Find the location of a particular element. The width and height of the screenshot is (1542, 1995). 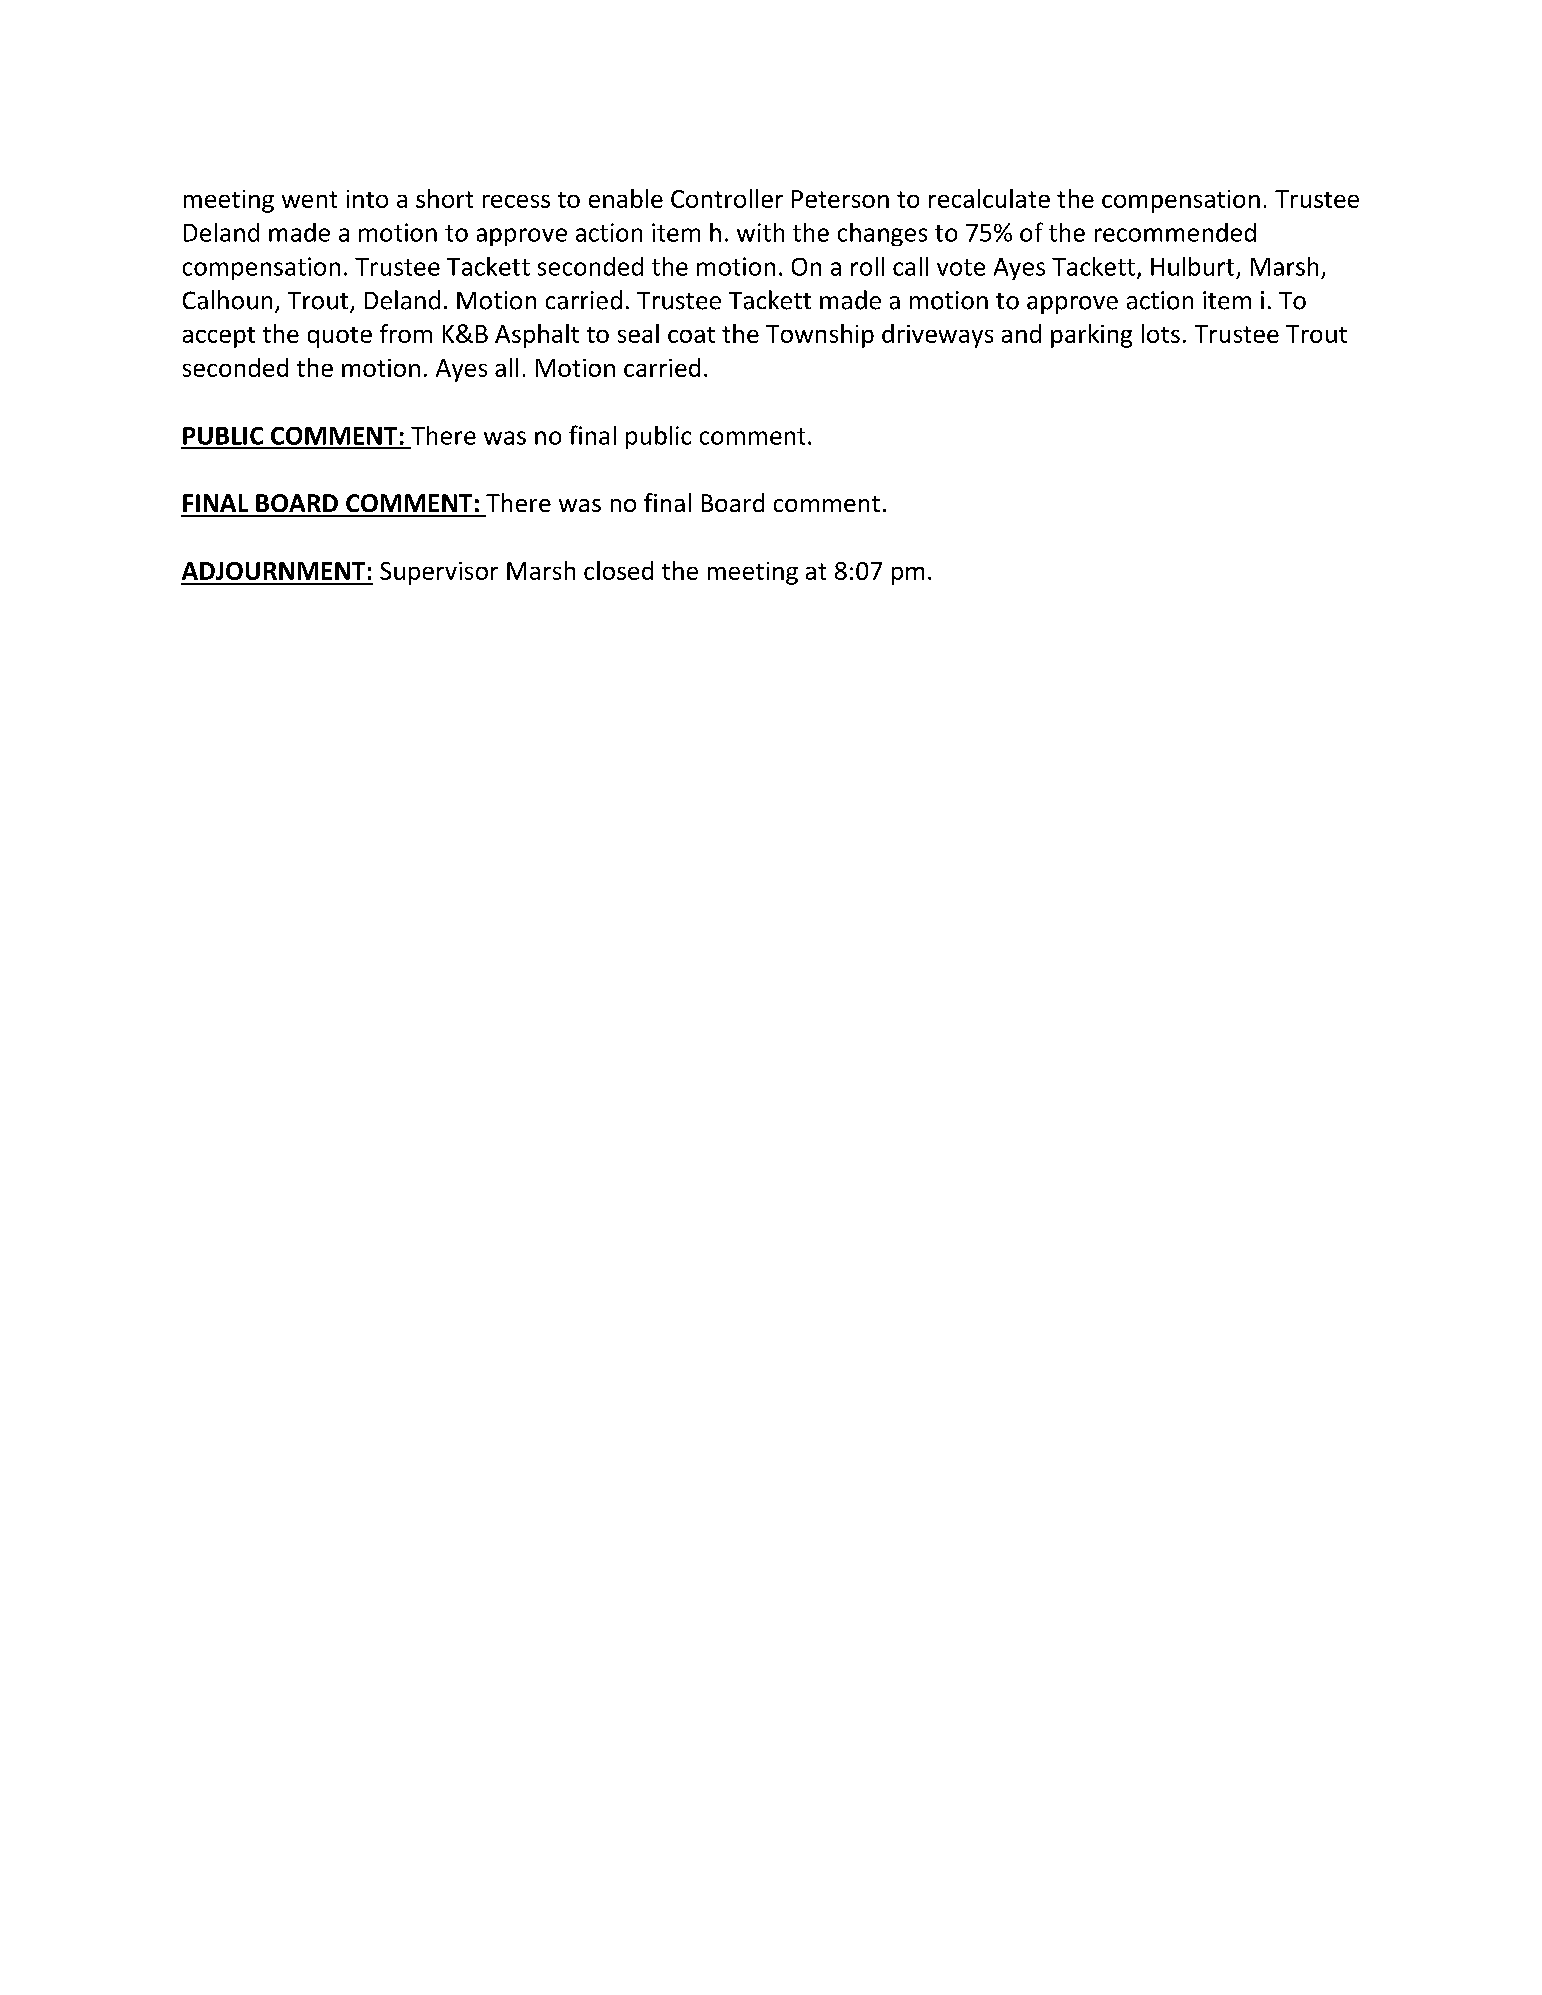

Supervisor is located at coordinates (439, 573).
